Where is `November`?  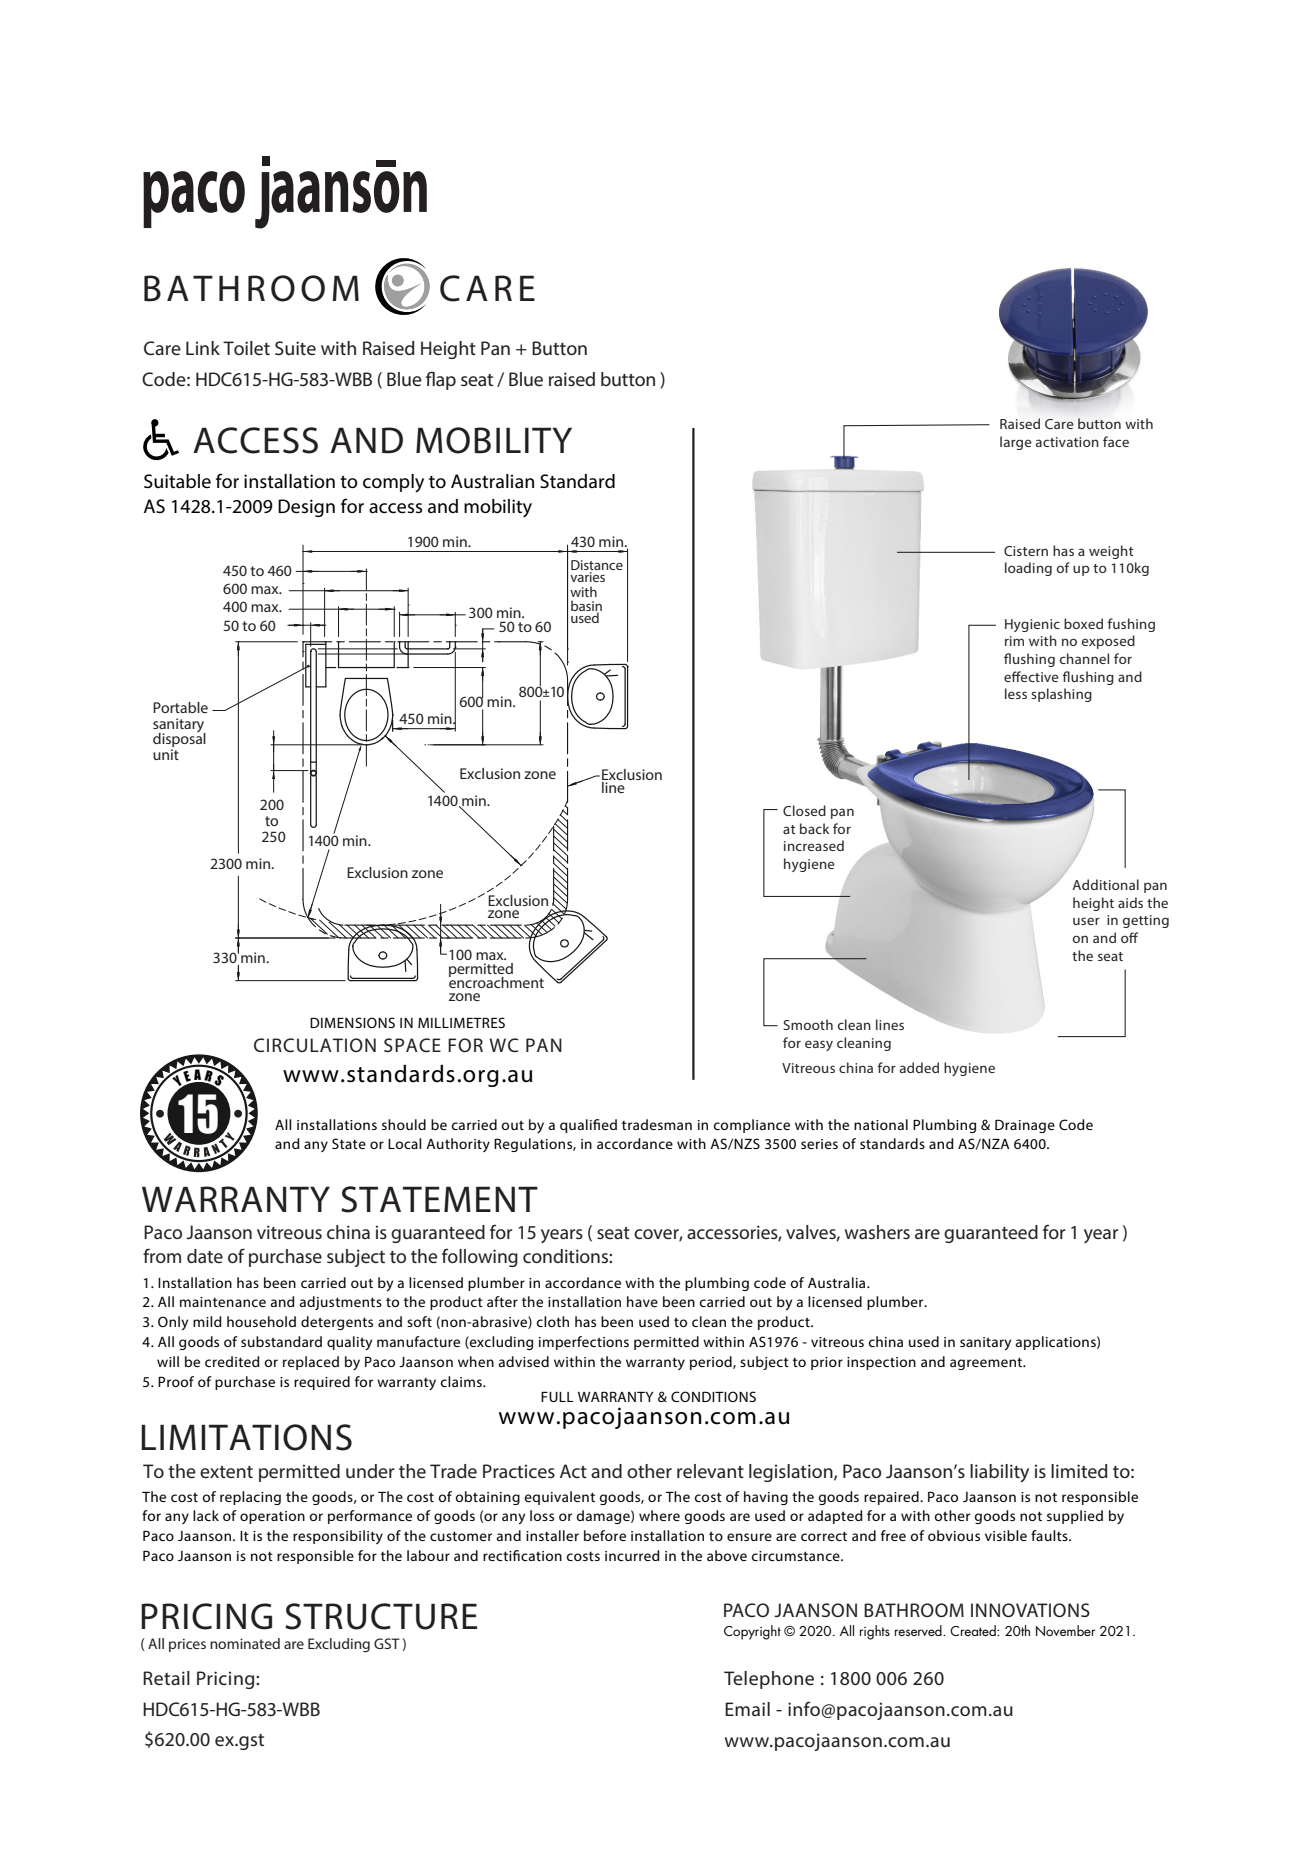
November is located at coordinates (1065, 1630).
